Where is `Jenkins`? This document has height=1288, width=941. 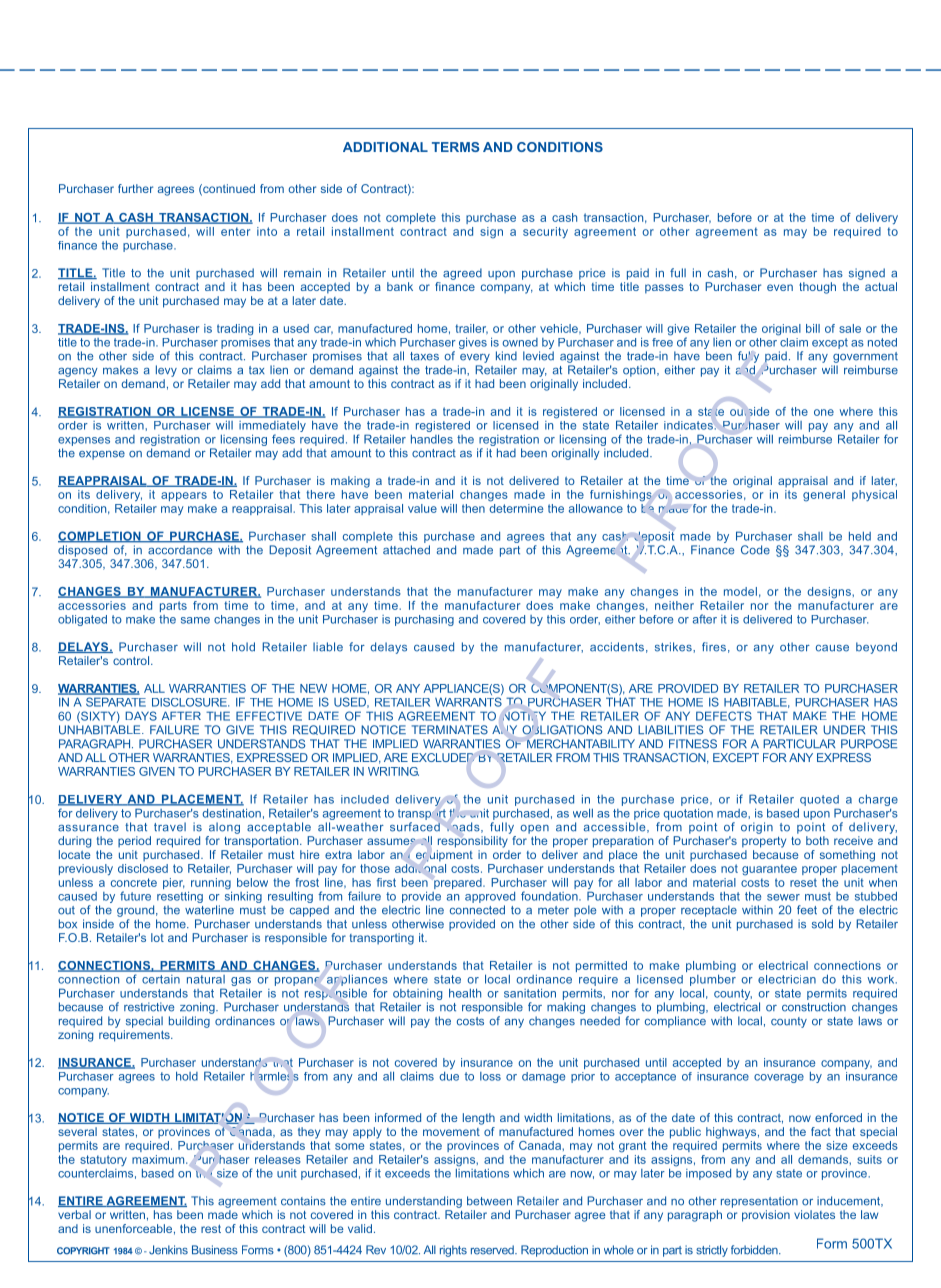
Jenkins is located at coordinates (168, 1250).
